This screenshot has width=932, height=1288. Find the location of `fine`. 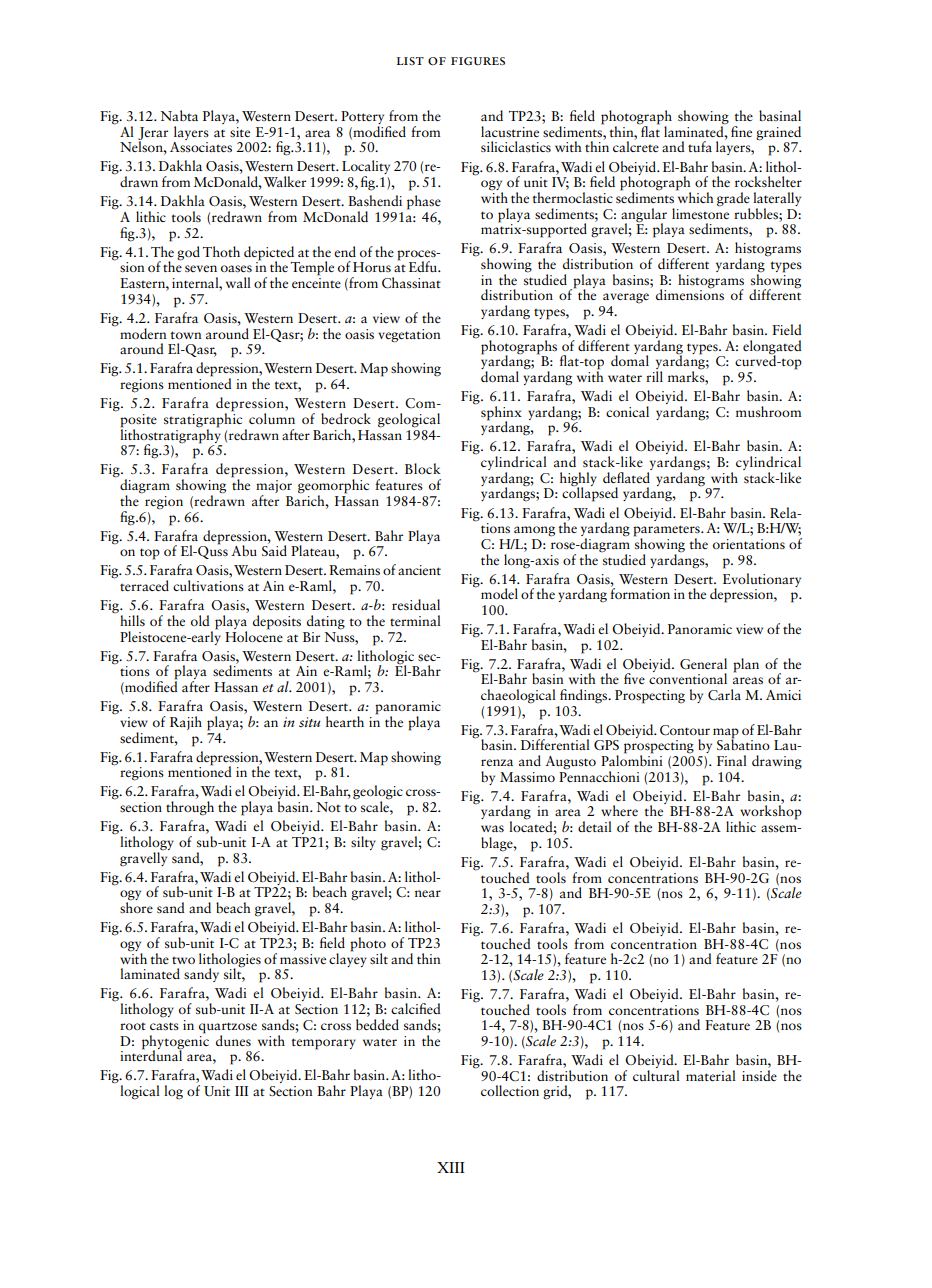

fine is located at coordinates (741, 131).
